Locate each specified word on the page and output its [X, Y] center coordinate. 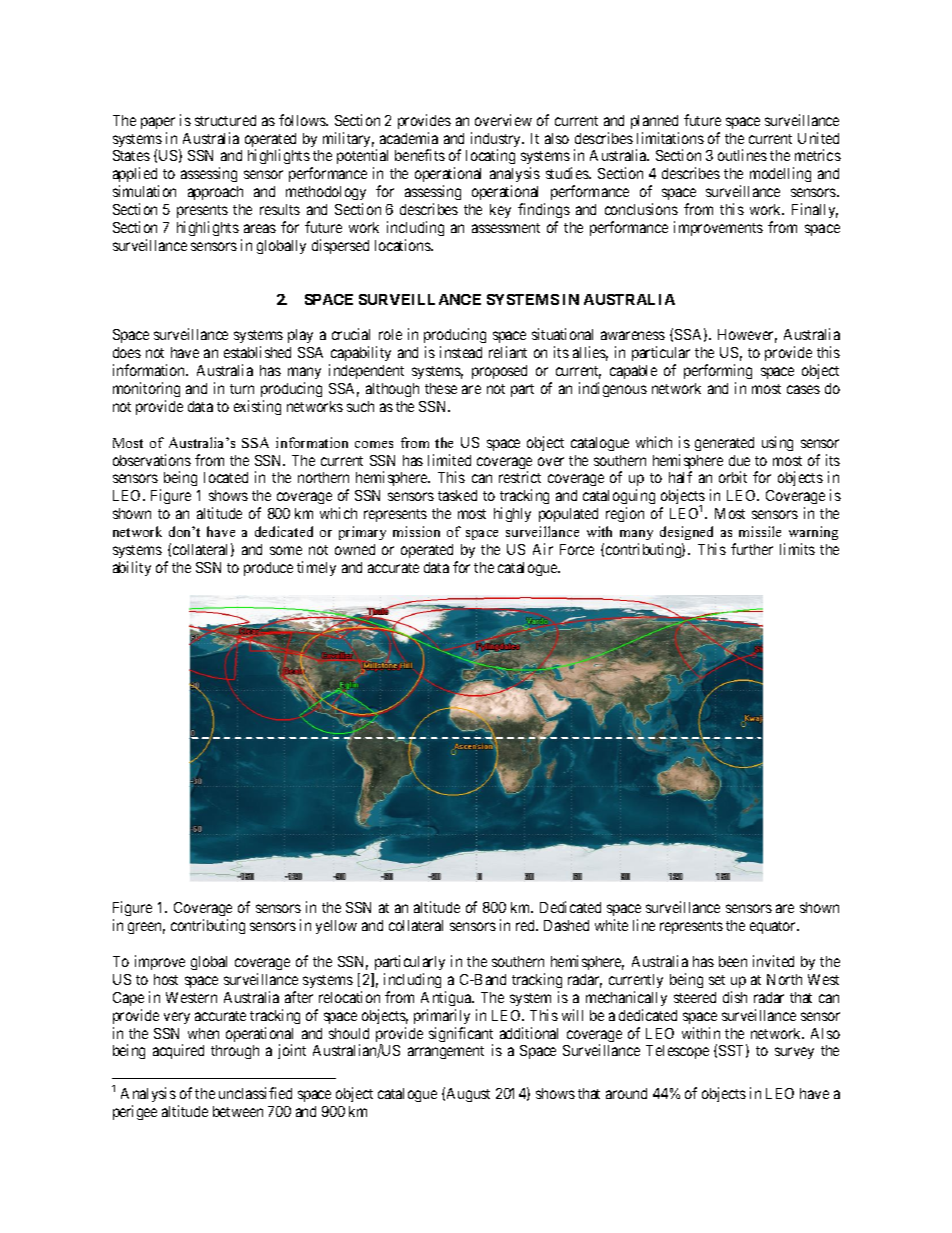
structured [225, 120]
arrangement [446, 1052]
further [752, 549]
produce [268, 569]
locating [490, 156]
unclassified [255, 1093]
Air [543, 549]
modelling [780, 174]
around [626, 1093]
